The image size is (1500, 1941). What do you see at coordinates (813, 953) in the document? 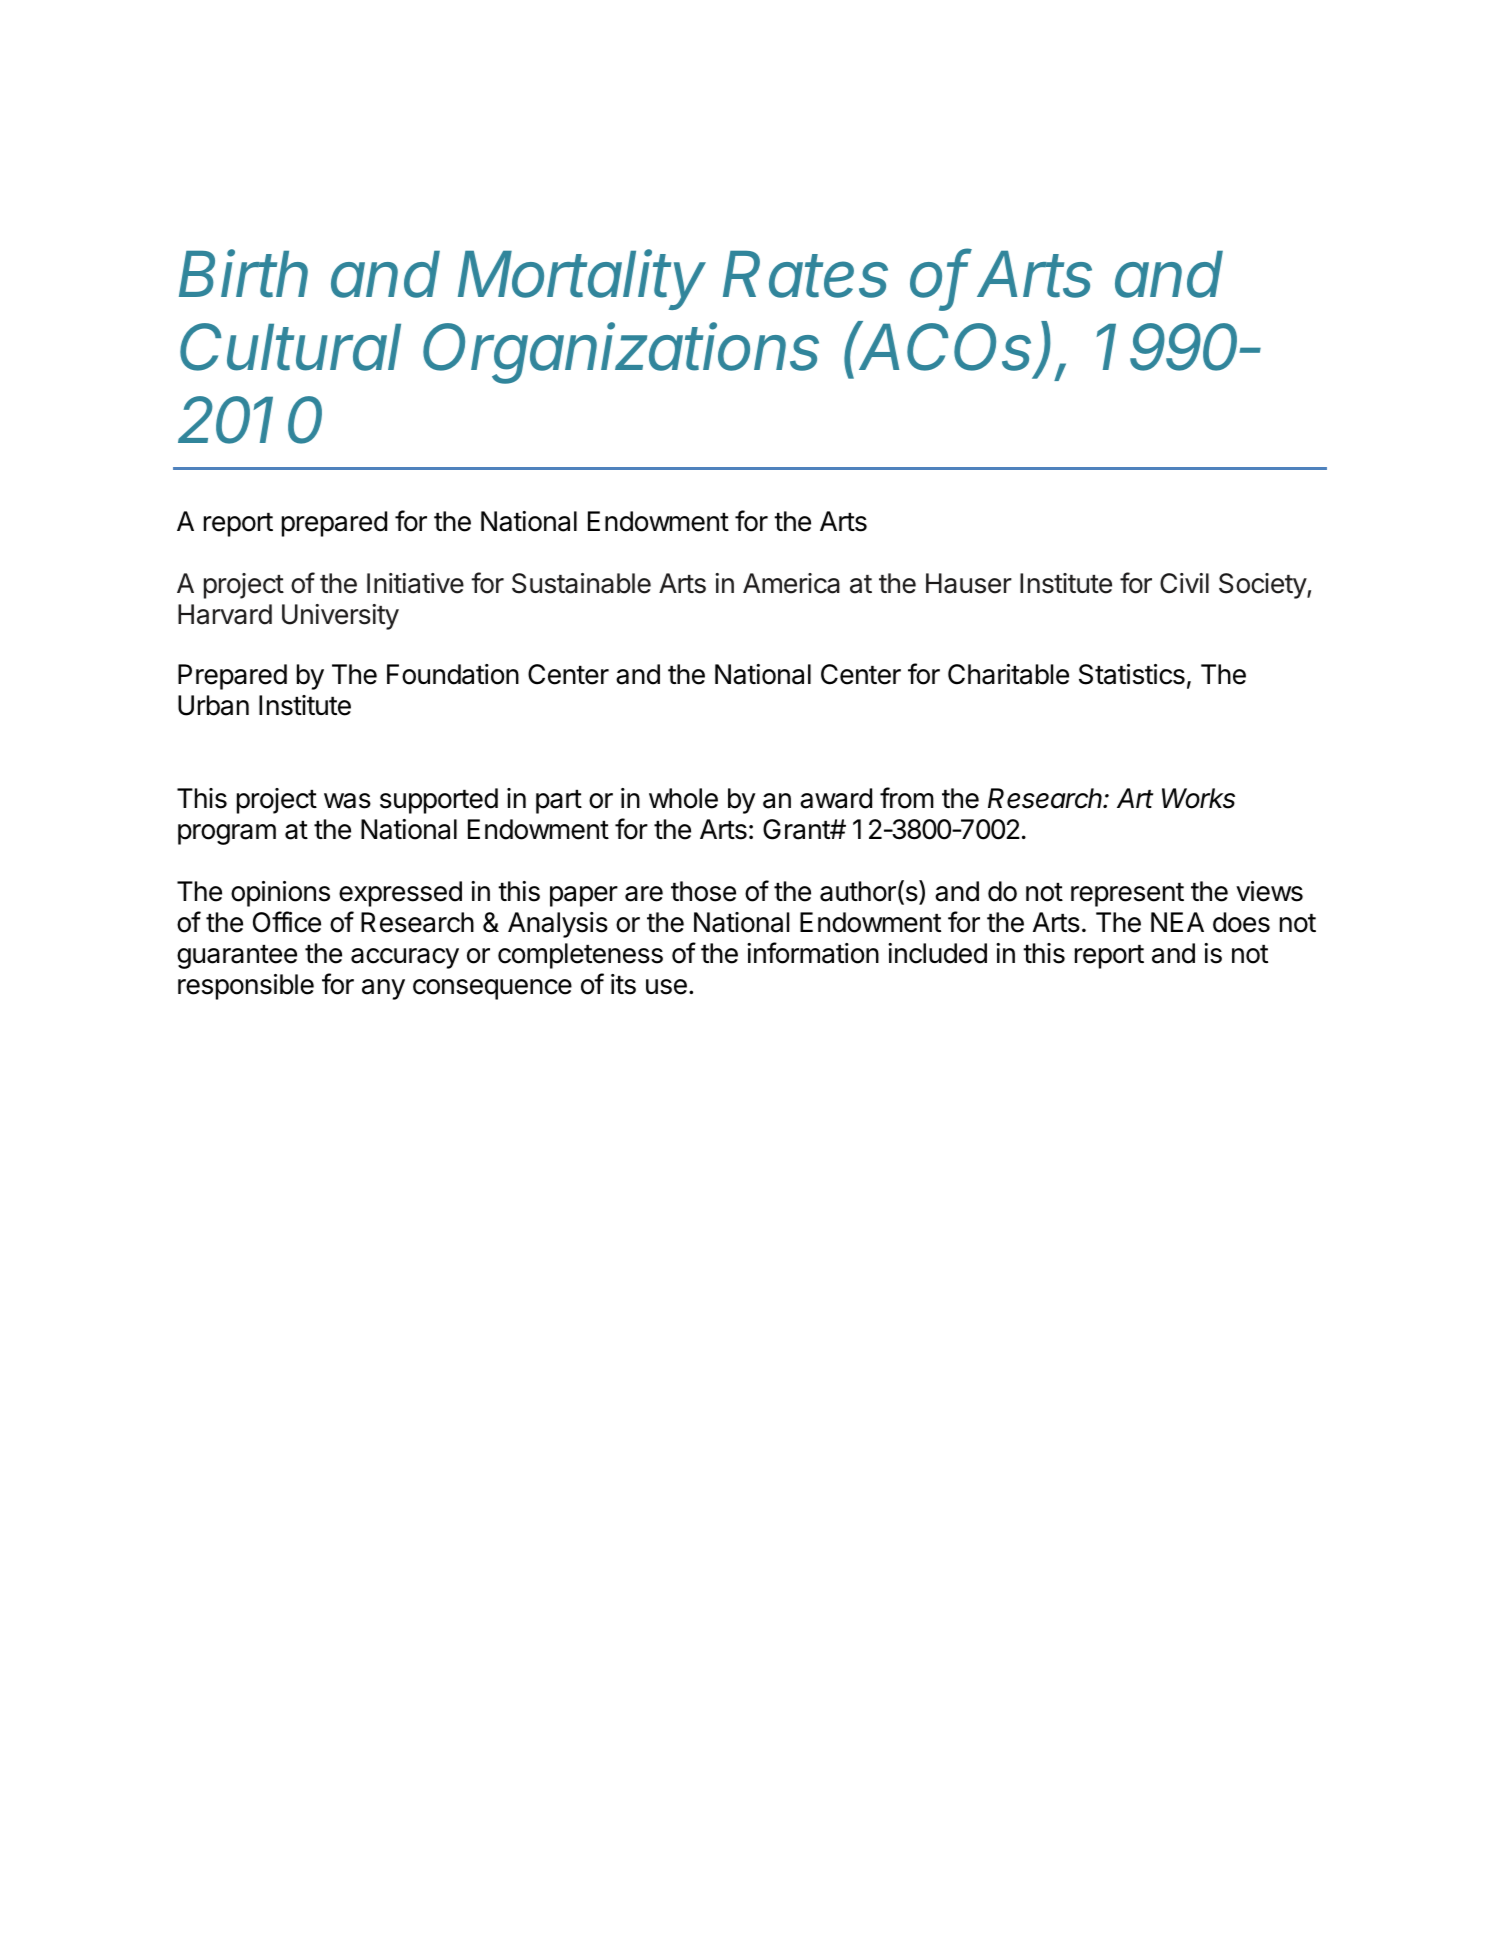
I see `information` at bounding box center [813, 953].
